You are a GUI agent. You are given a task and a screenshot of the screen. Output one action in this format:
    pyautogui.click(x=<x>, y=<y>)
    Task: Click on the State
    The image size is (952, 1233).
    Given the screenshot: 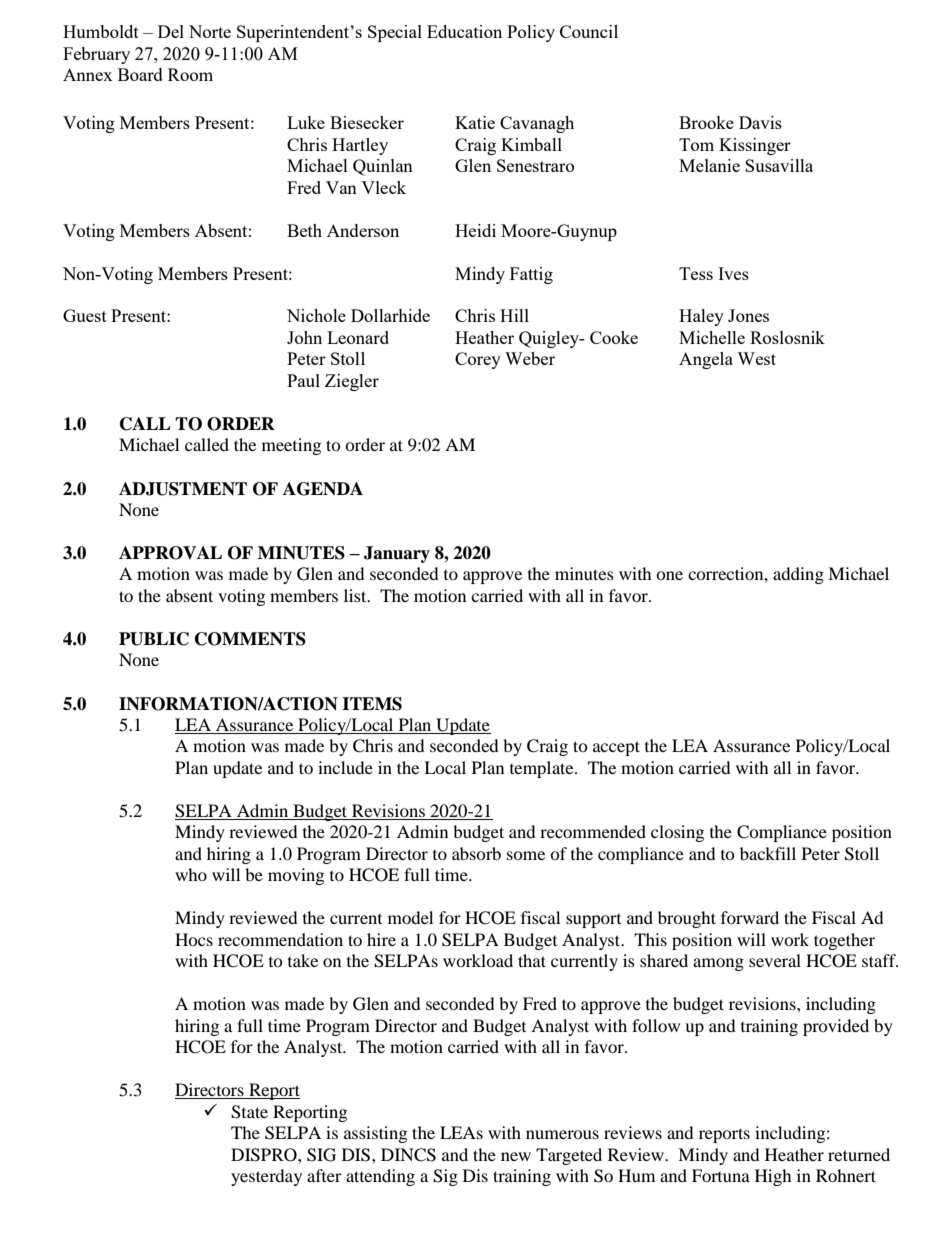 What is the action you would take?
    pyautogui.click(x=249, y=1112)
